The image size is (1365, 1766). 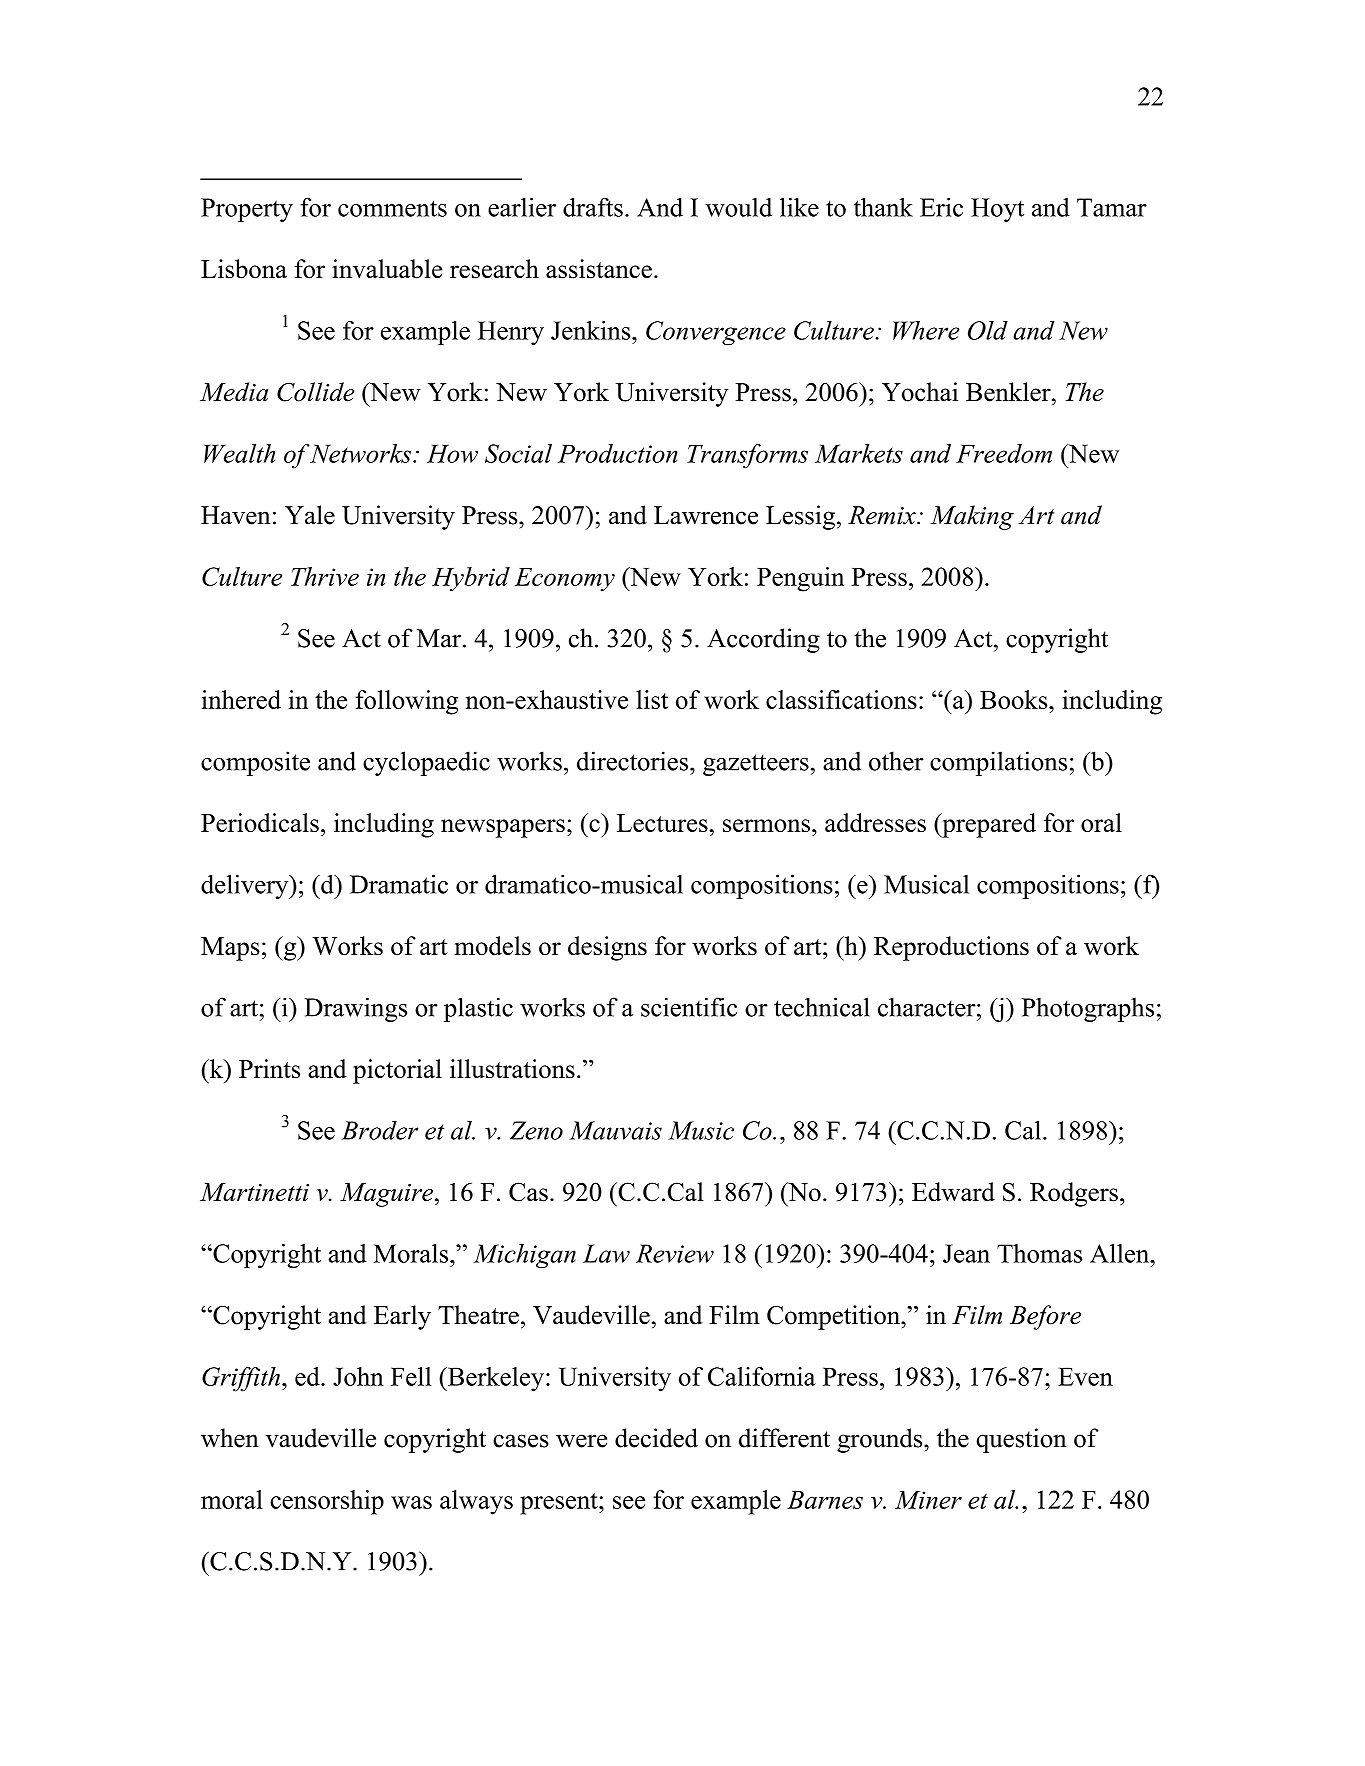 What do you see at coordinates (1004, 453) in the screenshot?
I see `Freedom` at bounding box center [1004, 453].
